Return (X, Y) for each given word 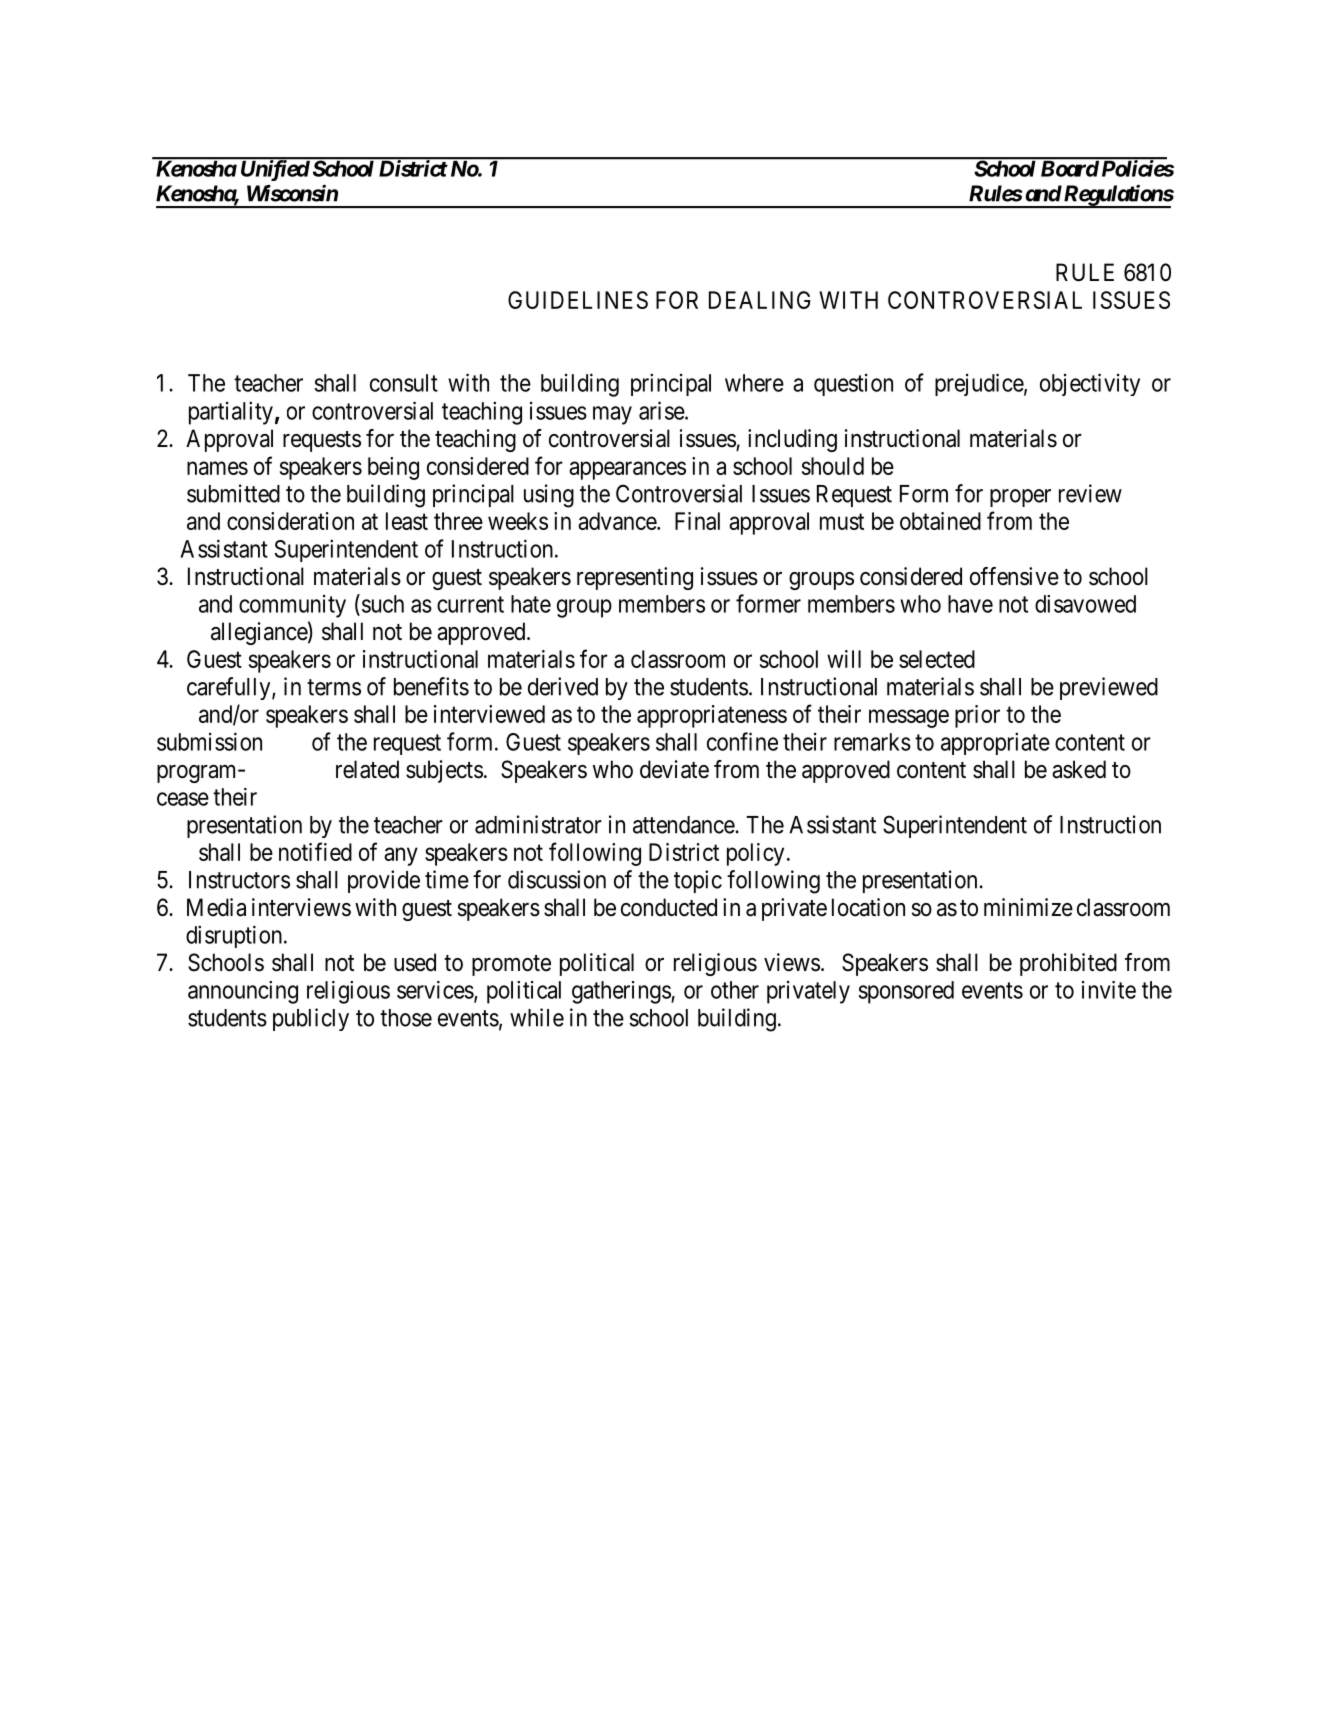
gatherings (622, 992)
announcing (243, 992)
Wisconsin (292, 193)
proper (1020, 498)
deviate (674, 769)
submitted (233, 493)
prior (977, 716)
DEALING (760, 300)
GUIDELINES (578, 300)
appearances (627, 470)
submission (209, 741)
